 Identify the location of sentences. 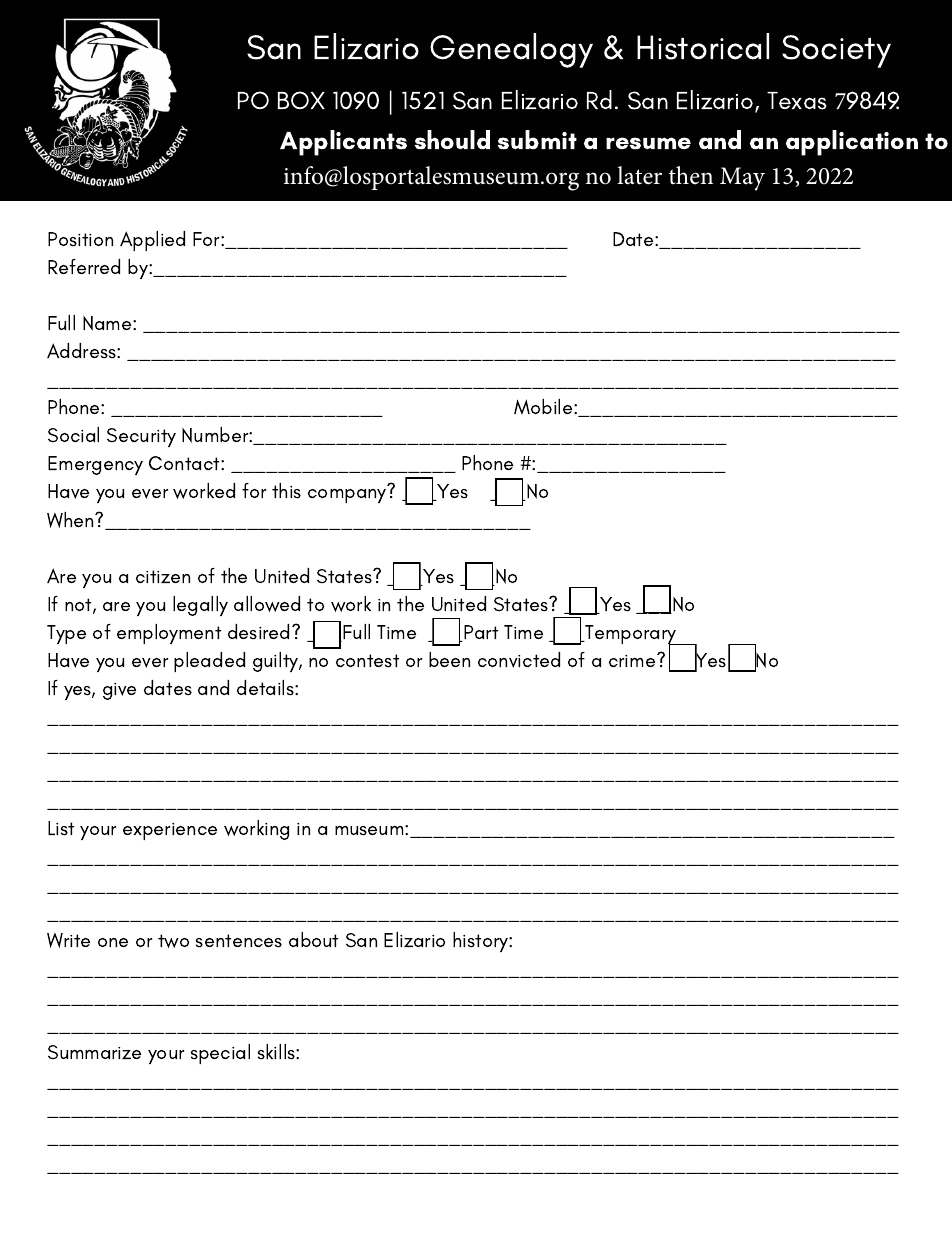
(239, 940).
